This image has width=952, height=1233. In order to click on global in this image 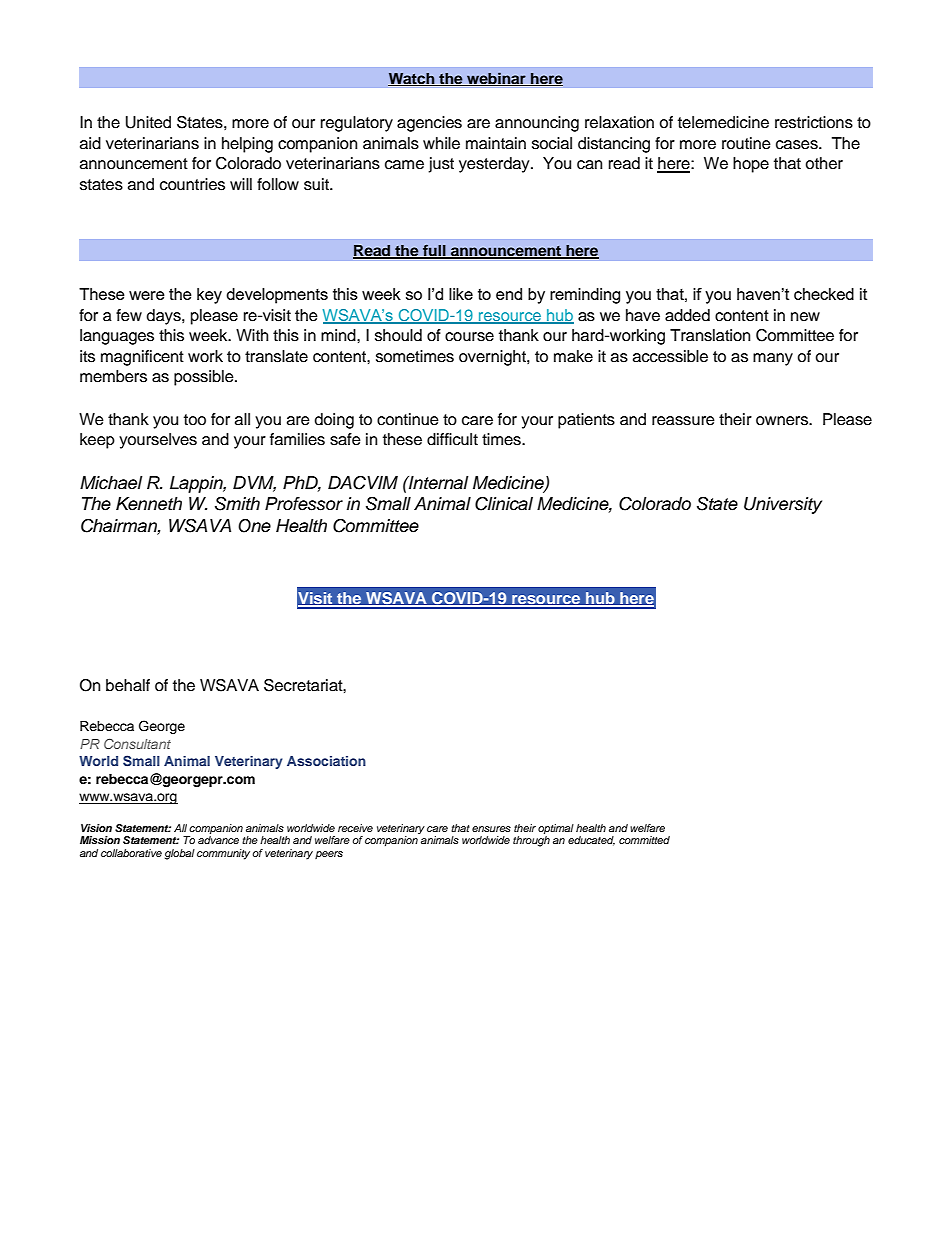, I will do `click(180, 854)`.
